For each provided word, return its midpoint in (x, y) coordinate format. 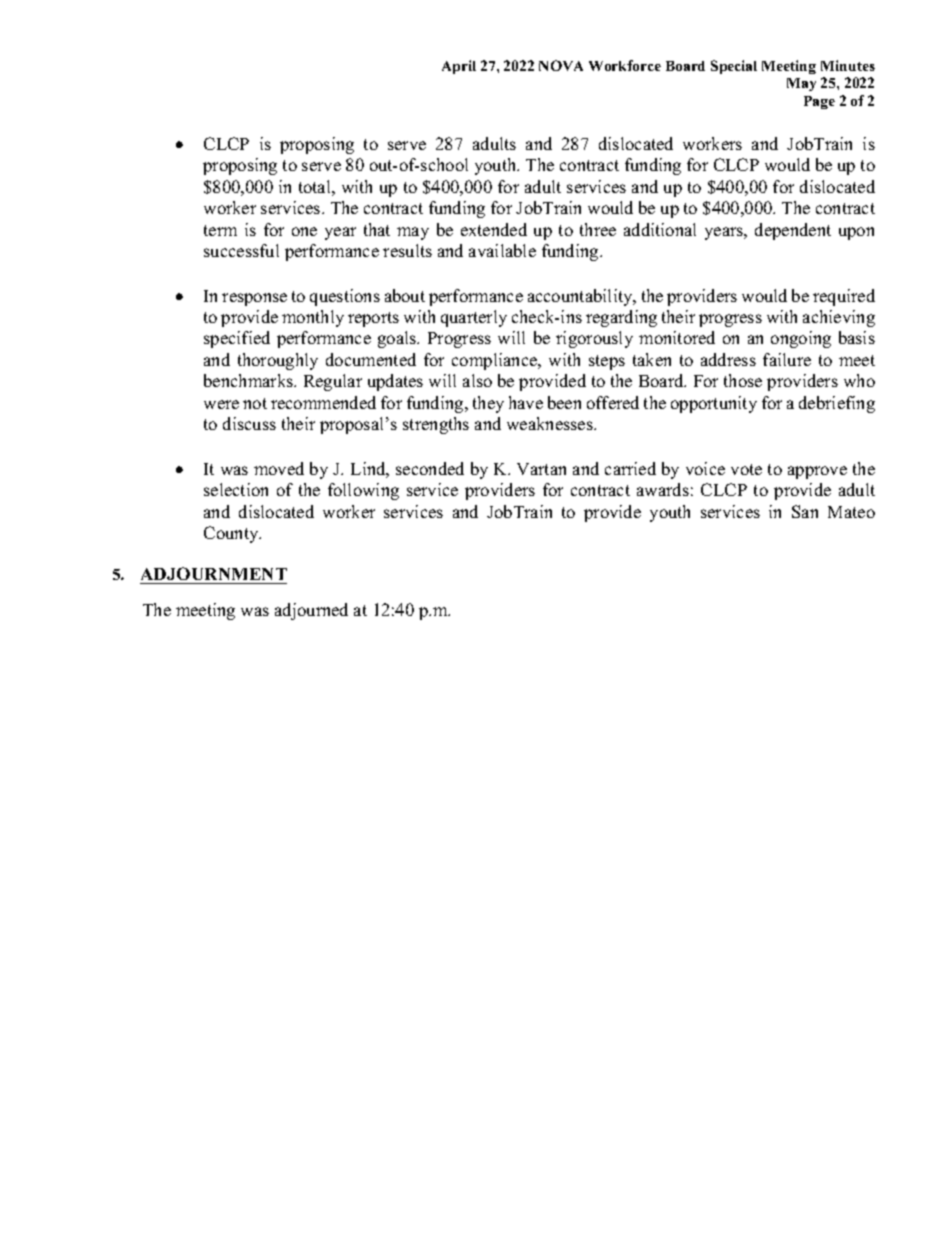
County (232, 534)
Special (734, 67)
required (844, 297)
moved (279, 468)
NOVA (561, 65)
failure (787, 359)
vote (746, 469)
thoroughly (278, 361)
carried (630, 468)
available (502, 250)
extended (494, 229)
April (459, 67)
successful (241, 250)
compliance (496, 361)
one (304, 231)
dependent (793, 231)
